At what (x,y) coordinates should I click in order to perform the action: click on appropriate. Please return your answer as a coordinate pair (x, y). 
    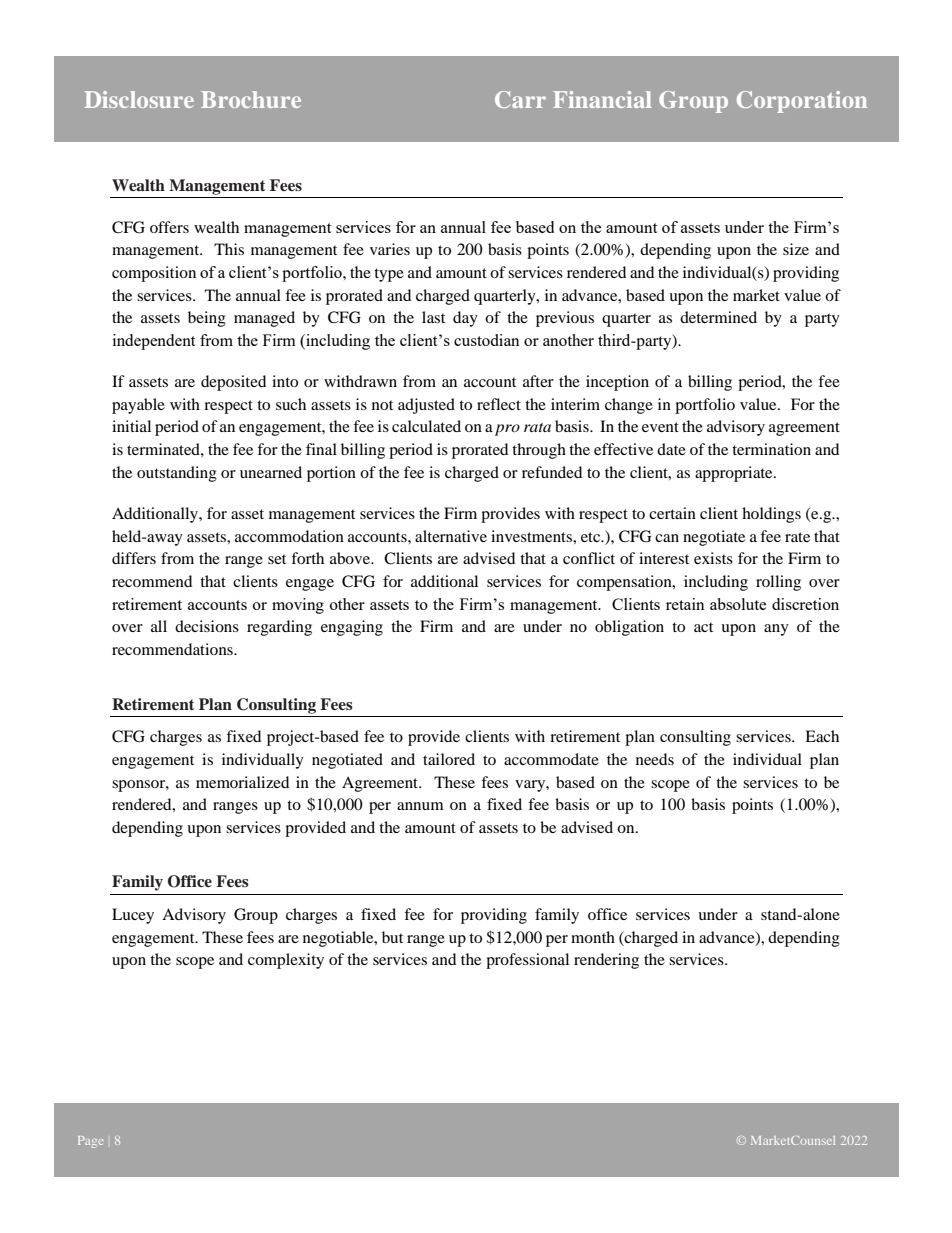
    Looking at the image, I should click on (735, 474).
